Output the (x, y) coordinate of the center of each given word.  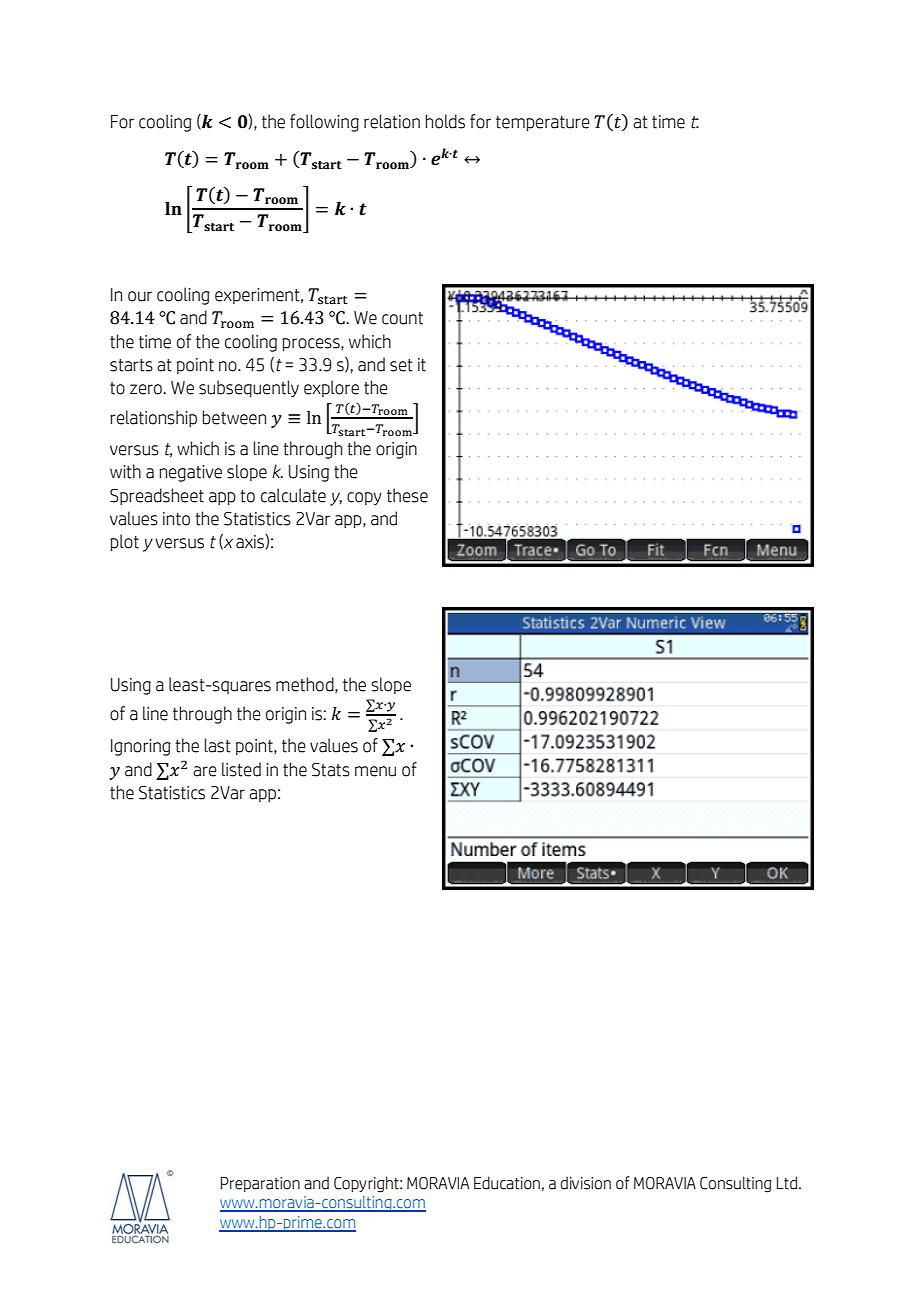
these (407, 495)
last (217, 745)
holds (445, 121)
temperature (543, 123)
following (324, 123)
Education (507, 1183)
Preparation (260, 1184)
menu (375, 771)
